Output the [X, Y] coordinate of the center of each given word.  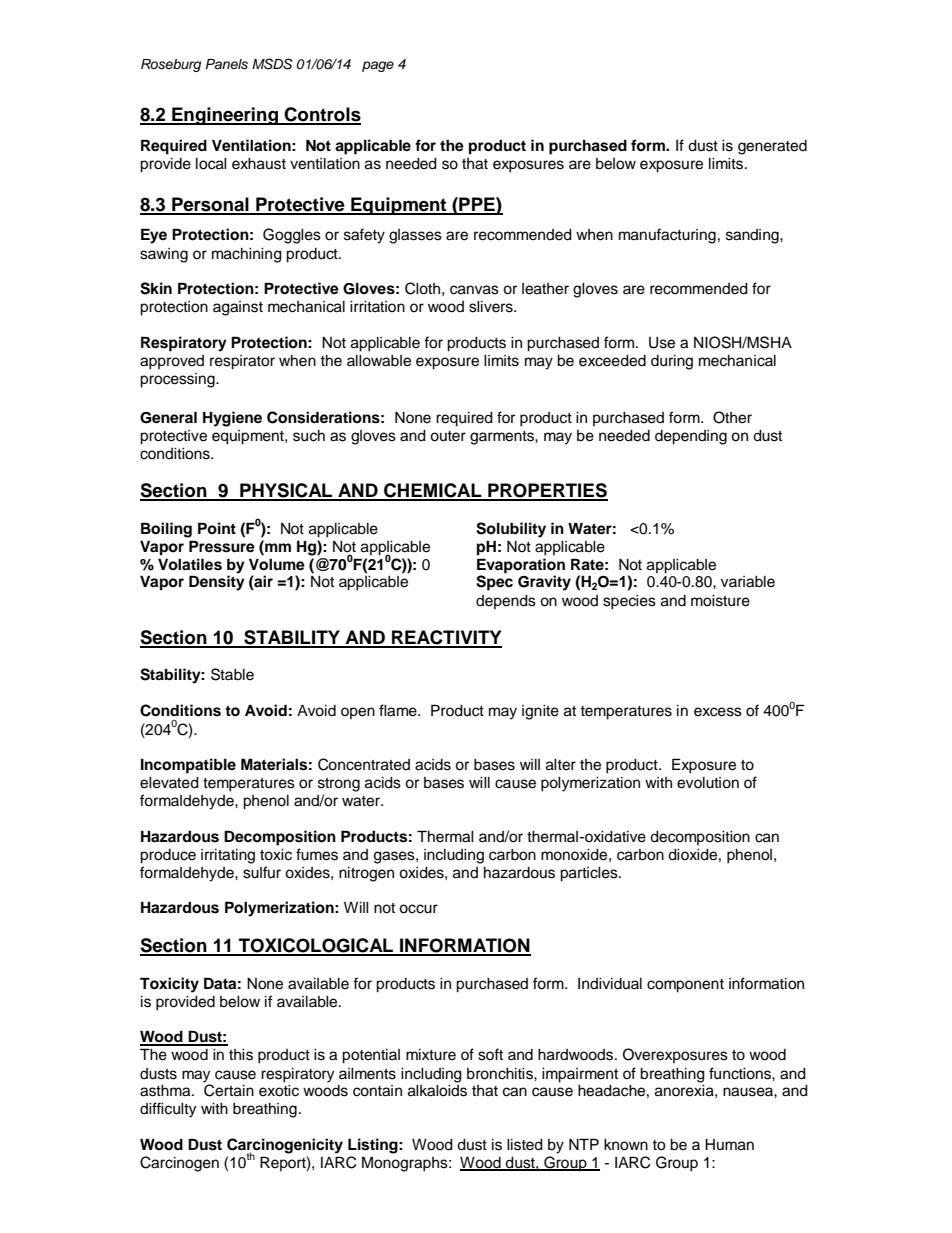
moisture [720, 601]
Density [217, 583]
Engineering [225, 116]
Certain [229, 1089]
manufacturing [667, 236]
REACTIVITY [446, 638]
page [378, 66]
